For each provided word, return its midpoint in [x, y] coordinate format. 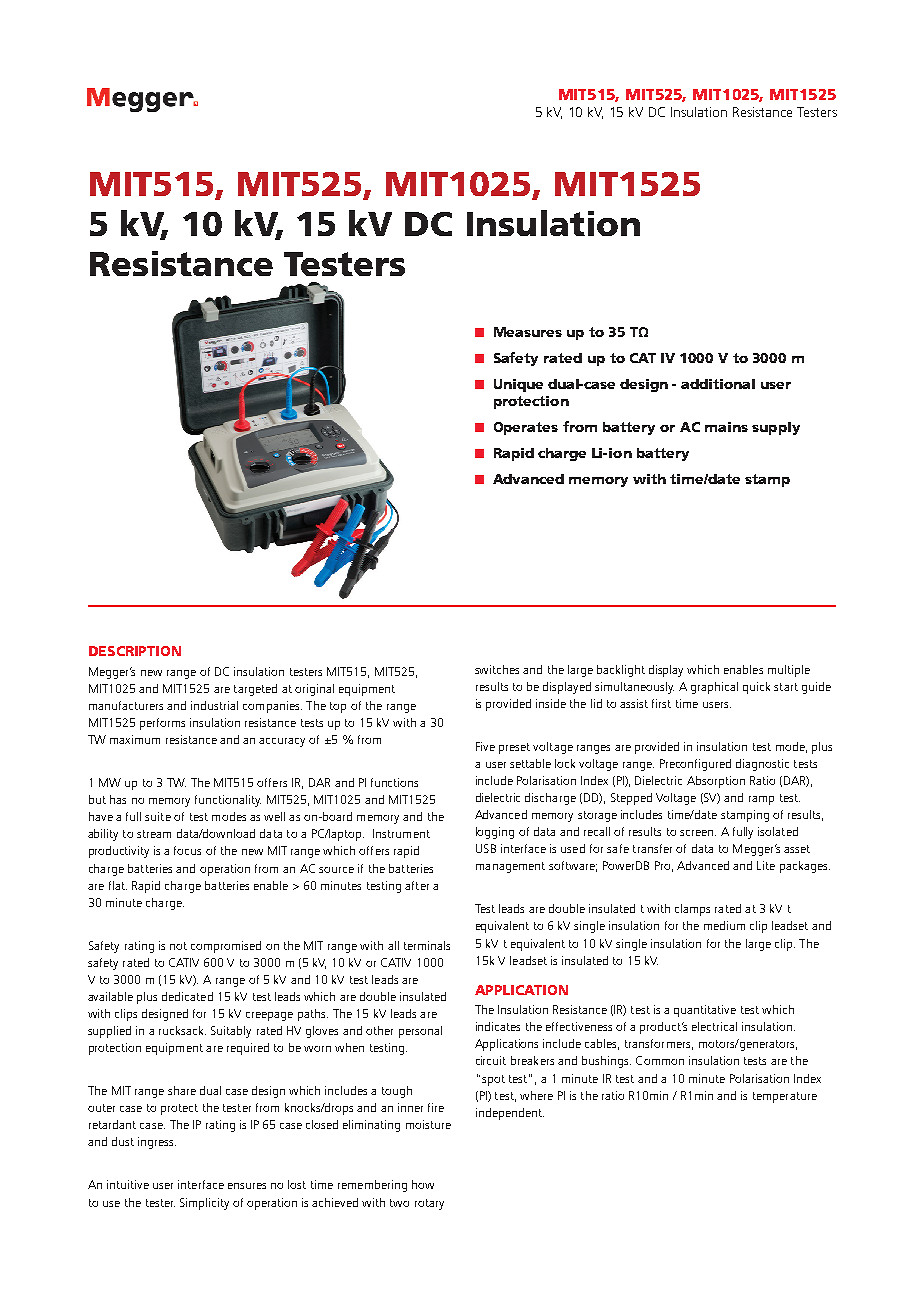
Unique [518, 385]
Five [485, 746]
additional [718, 384]
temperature [785, 1097]
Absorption [716, 782]
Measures [528, 332]
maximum [135, 739]
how [423, 1184]
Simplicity [204, 1204]
